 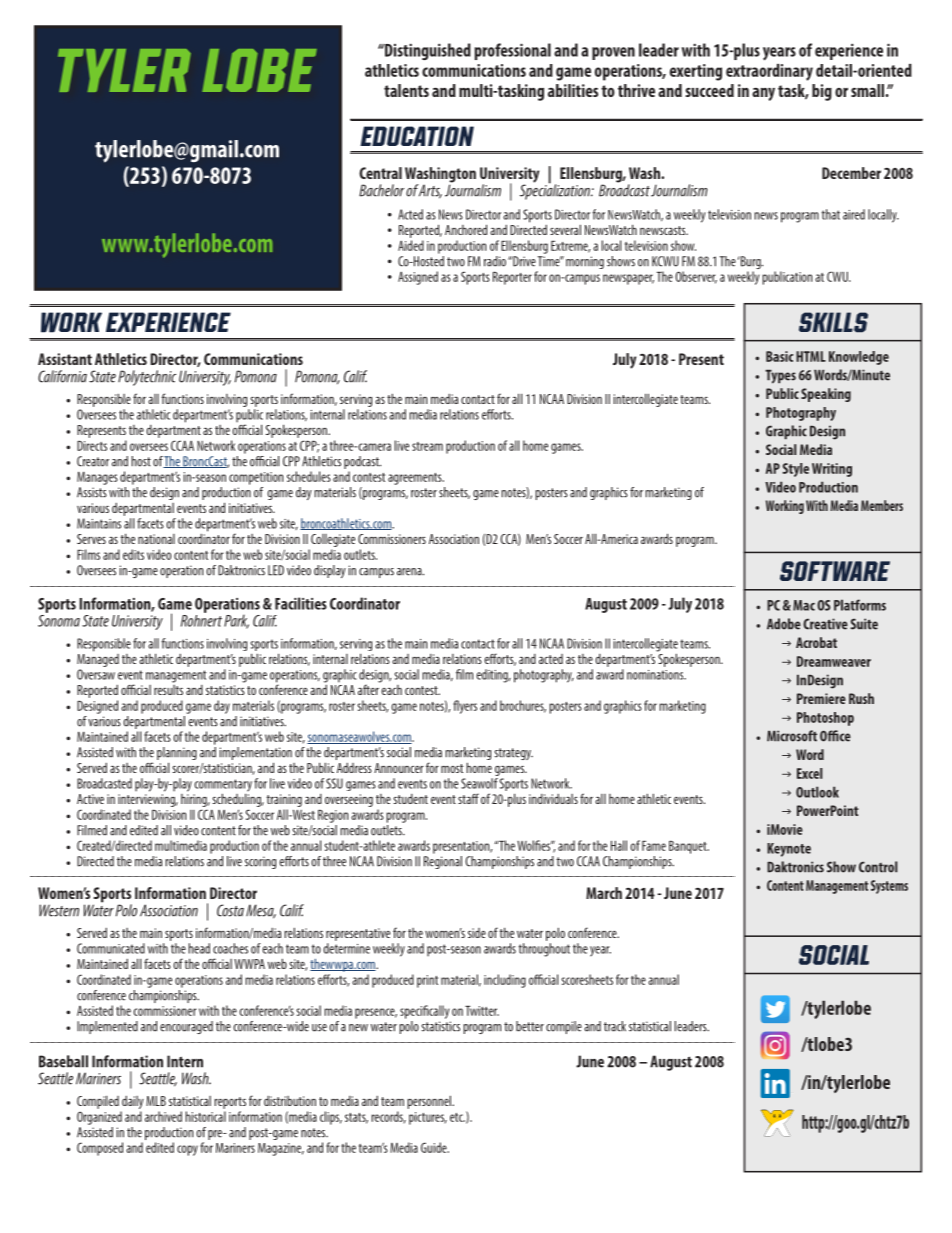 I want to click on extraordinary, so click(x=769, y=72).
